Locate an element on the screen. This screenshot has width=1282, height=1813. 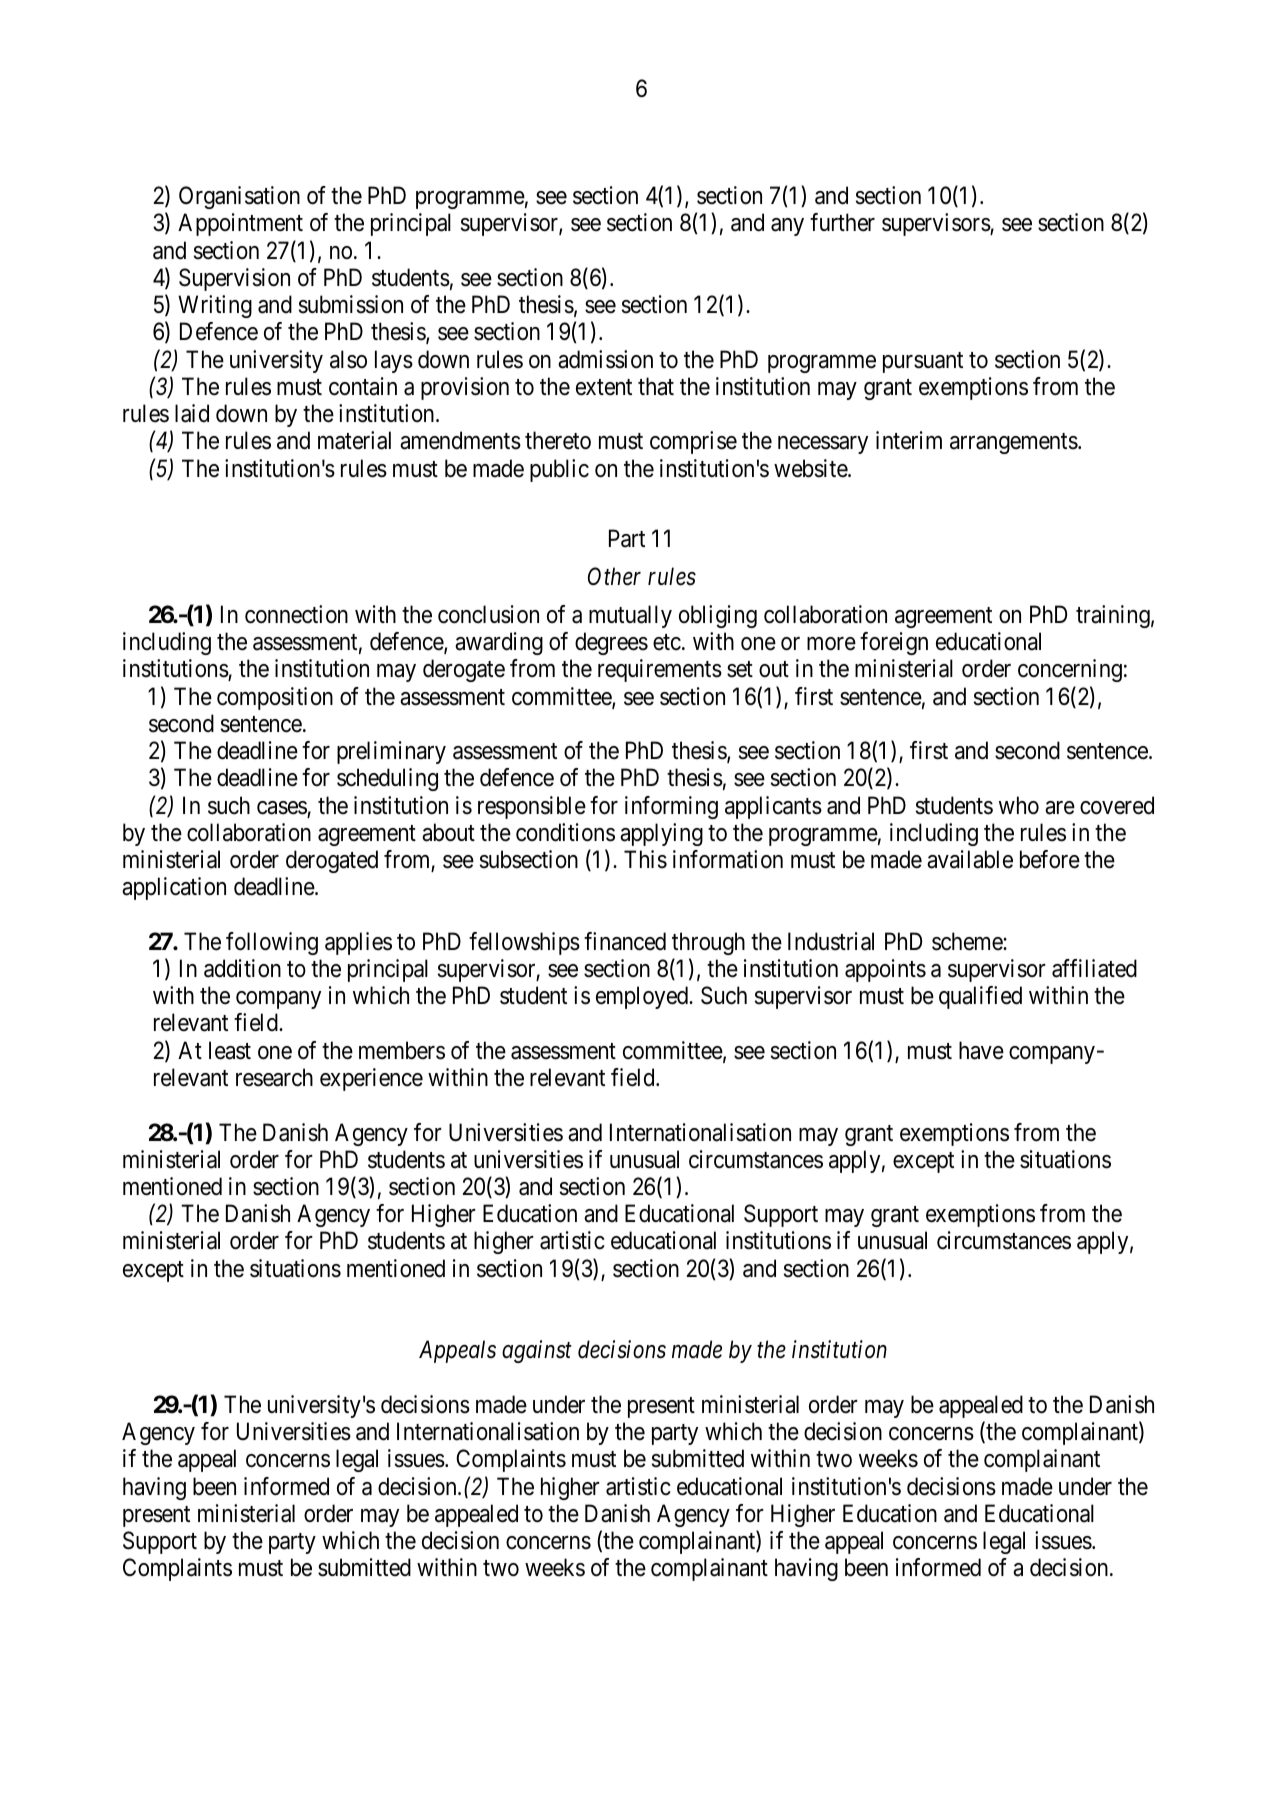
who is located at coordinates (1019, 805).
